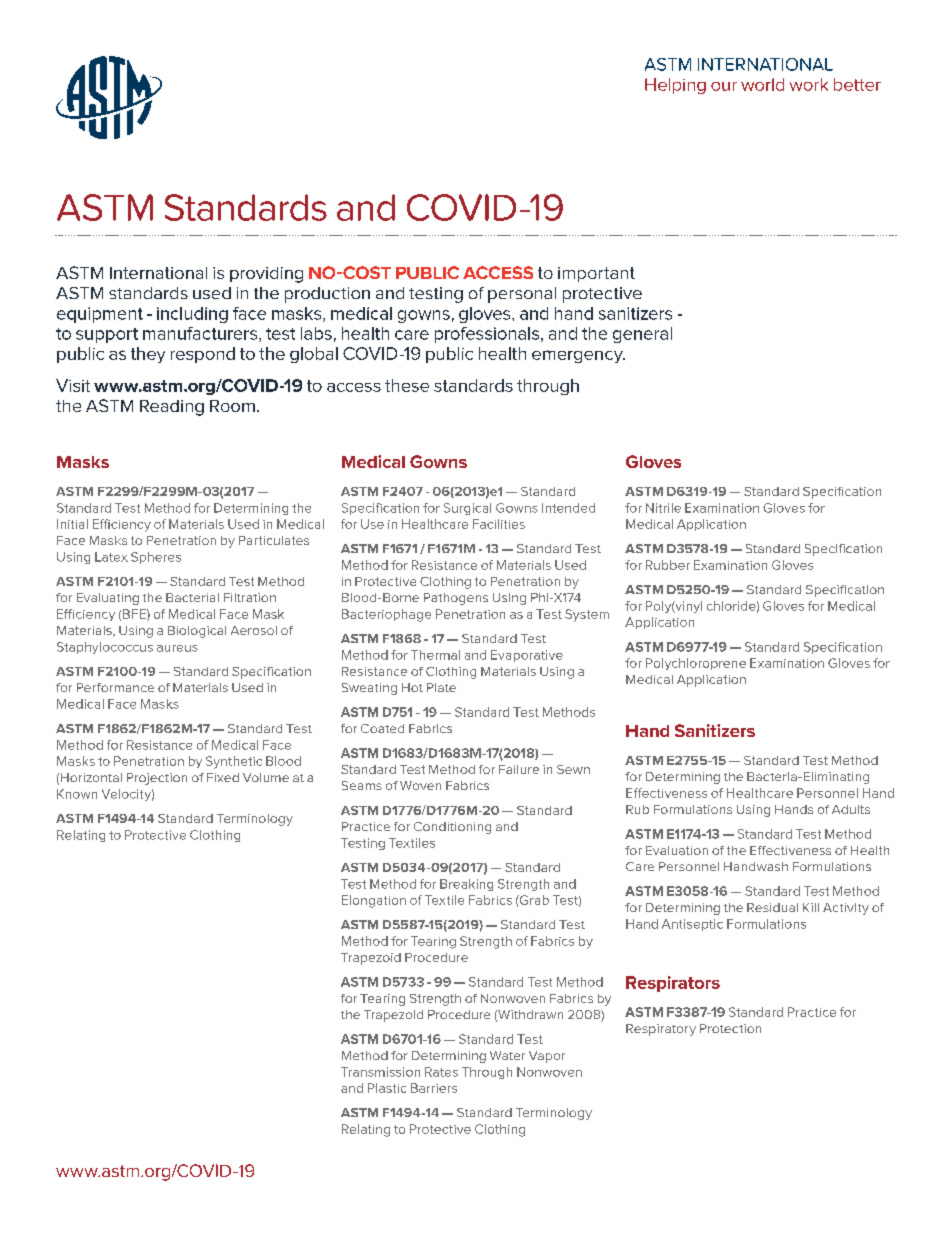 The height and width of the screenshot is (1233, 952). What do you see at coordinates (851, 809) in the screenshot?
I see `Adults` at bounding box center [851, 809].
